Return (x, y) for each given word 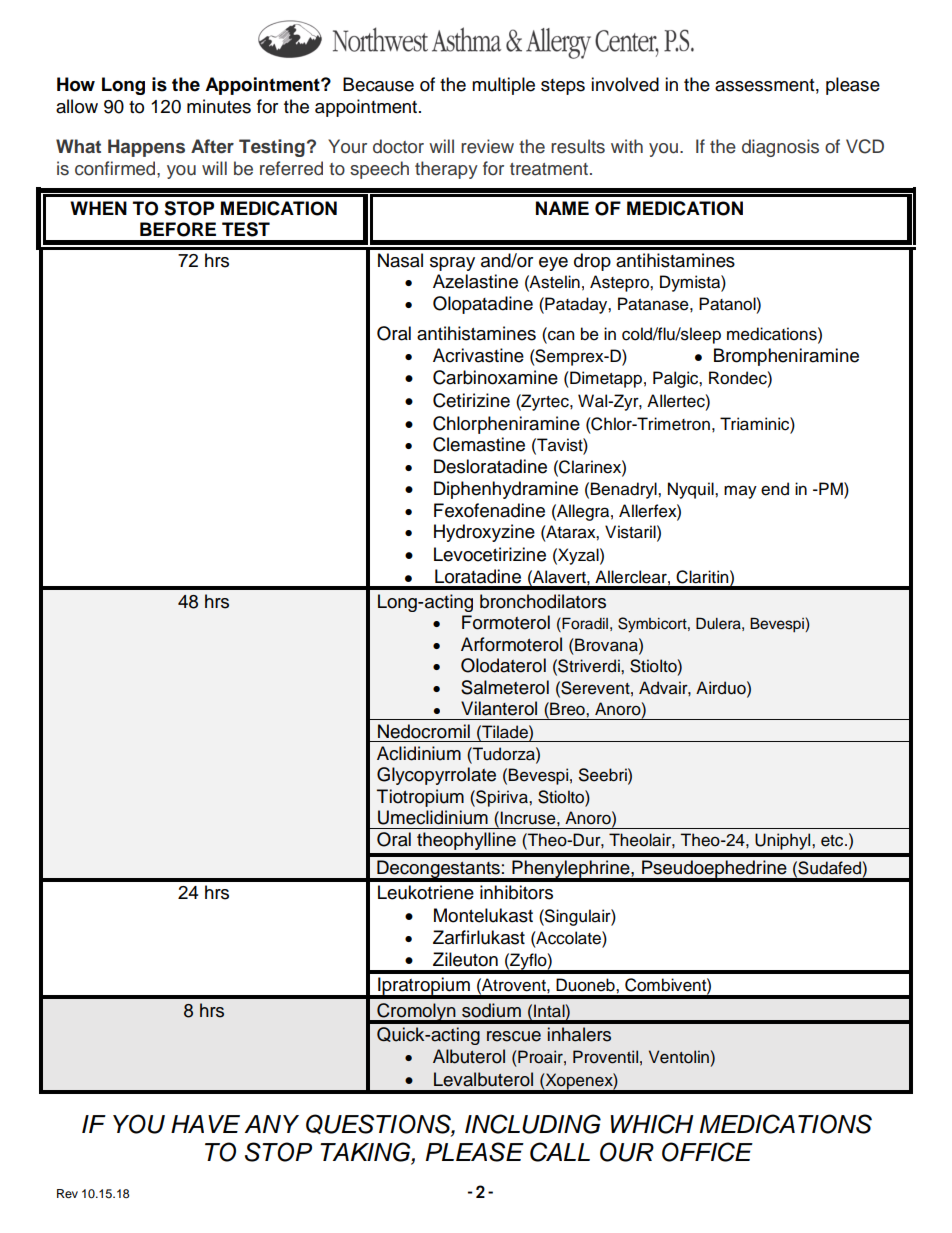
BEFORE (178, 229)
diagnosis (780, 148)
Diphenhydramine (506, 490)
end (775, 489)
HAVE (205, 1124)
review (487, 146)
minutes (219, 106)
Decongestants (438, 870)
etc (833, 841)
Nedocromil (424, 731)
